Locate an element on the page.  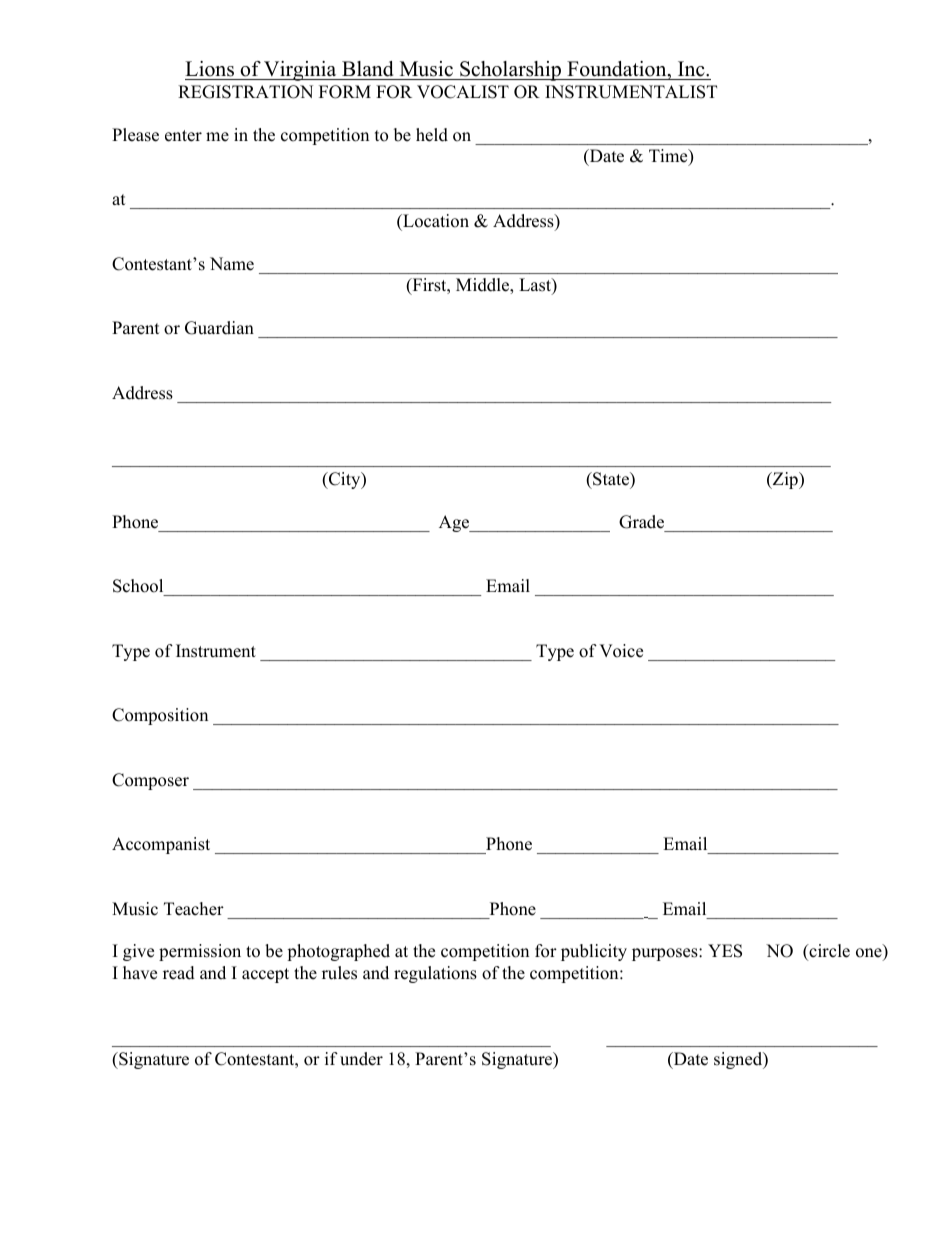
read is located at coordinates (179, 973).
